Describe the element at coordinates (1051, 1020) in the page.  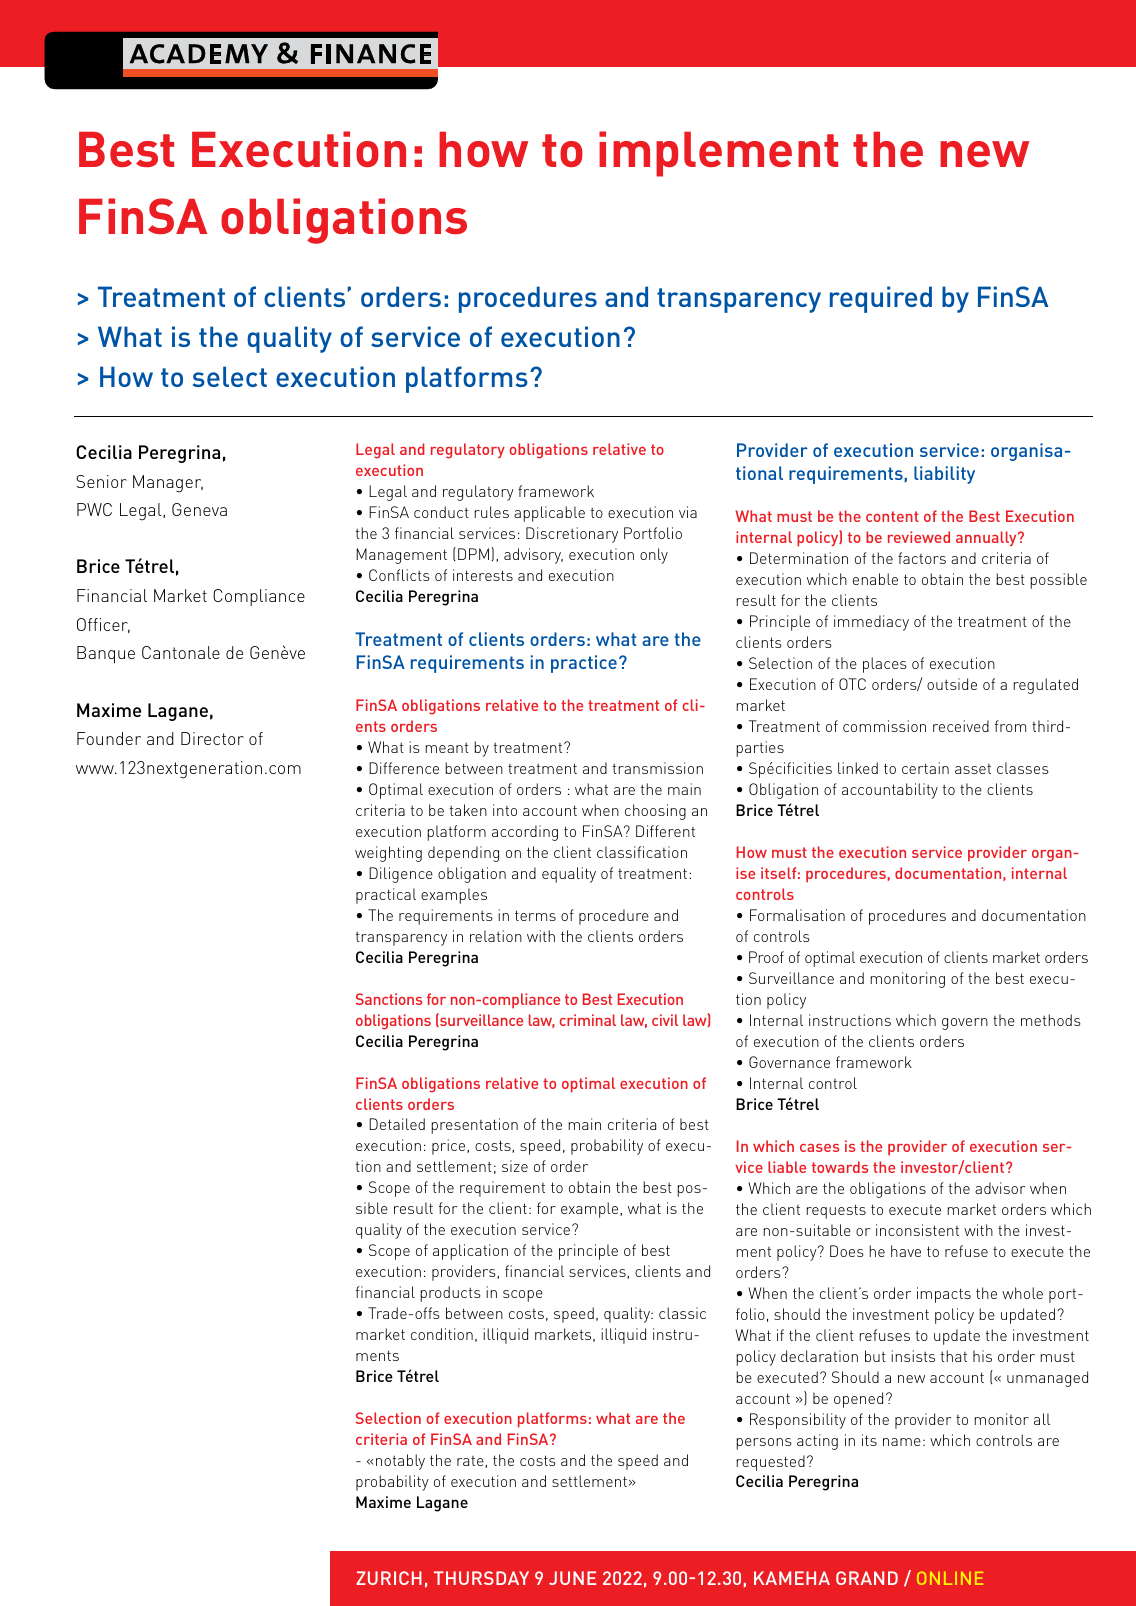
I see `methods` at that location.
